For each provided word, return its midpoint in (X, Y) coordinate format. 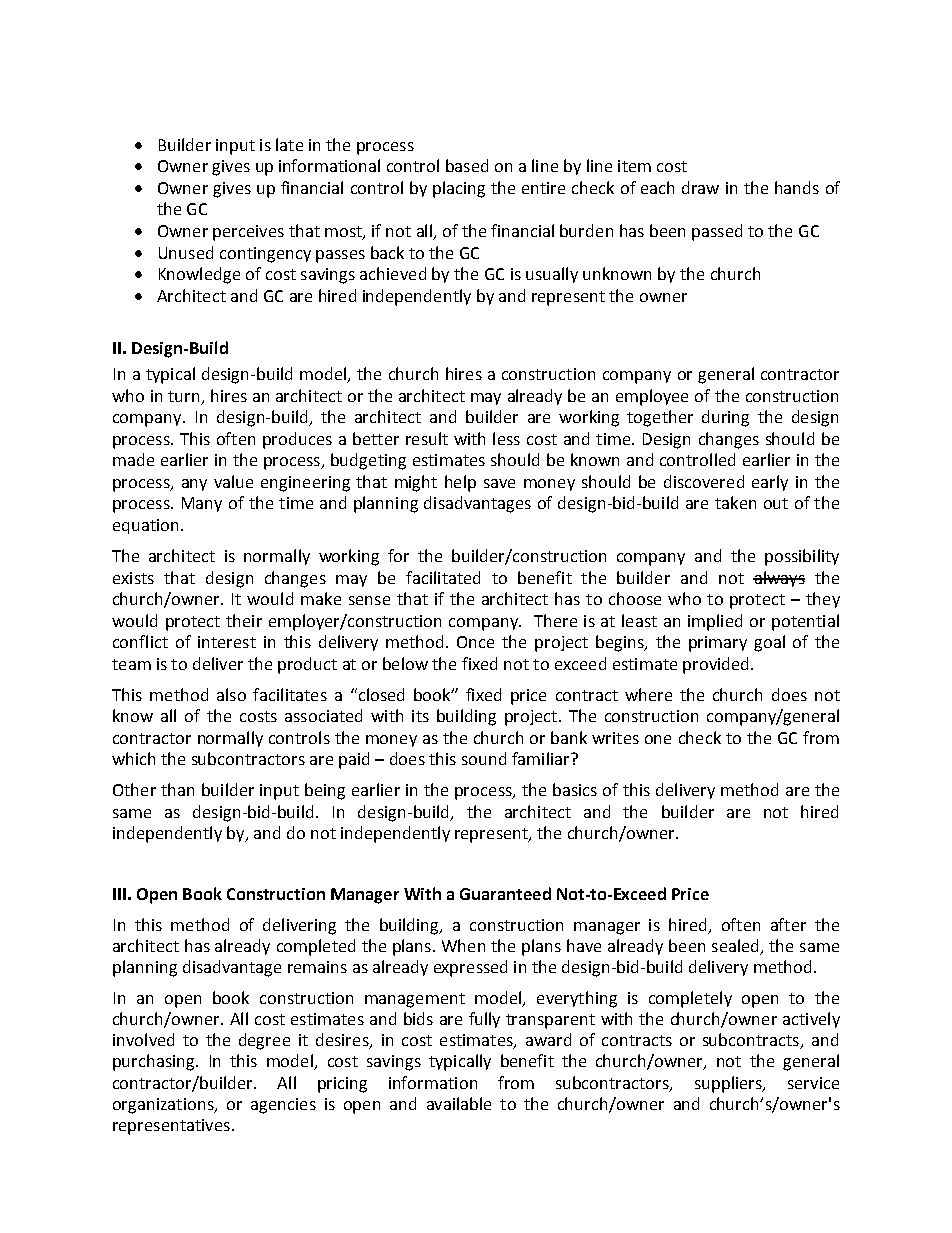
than (177, 789)
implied (715, 622)
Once (475, 642)
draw (700, 187)
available (459, 1103)
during (725, 418)
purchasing (155, 1062)
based (467, 165)
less (506, 438)
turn (183, 396)
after (788, 924)
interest (227, 642)
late (289, 144)
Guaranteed (505, 893)
